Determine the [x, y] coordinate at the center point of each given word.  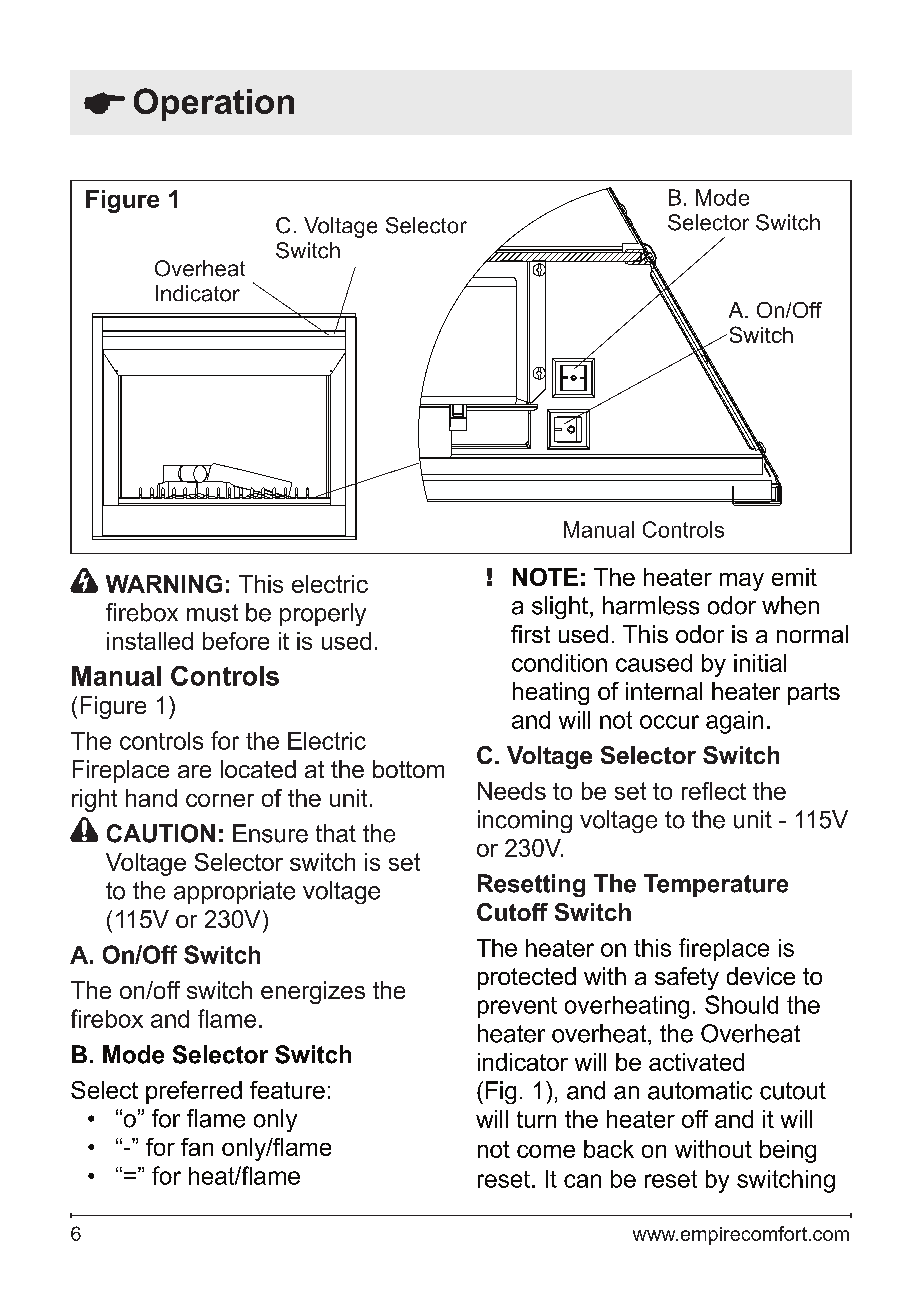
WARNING [164, 584]
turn [536, 1119]
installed [150, 641]
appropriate [234, 892]
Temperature [716, 885]
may [742, 582]
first [530, 634]
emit [794, 577]
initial [760, 663]
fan [197, 1147]
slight [560, 607]
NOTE [545, 577]
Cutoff [512, 912]
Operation [214, 104]
